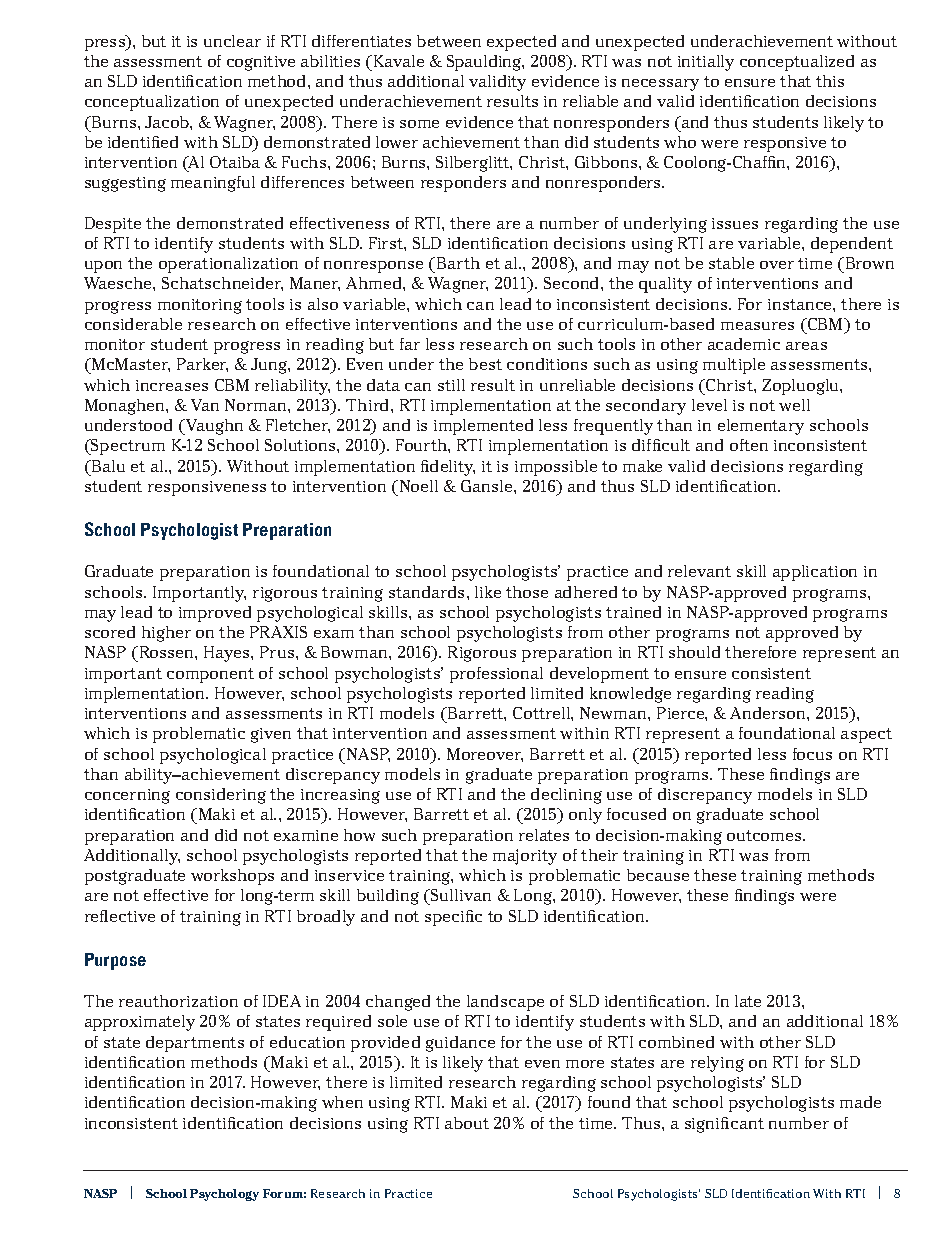 Image resolution: width=952 pixels, height=1233 pixels. What do you see at coordinates (483, 427) in the screenshot?
I see `implemented` at bounding box center [483, 427].
